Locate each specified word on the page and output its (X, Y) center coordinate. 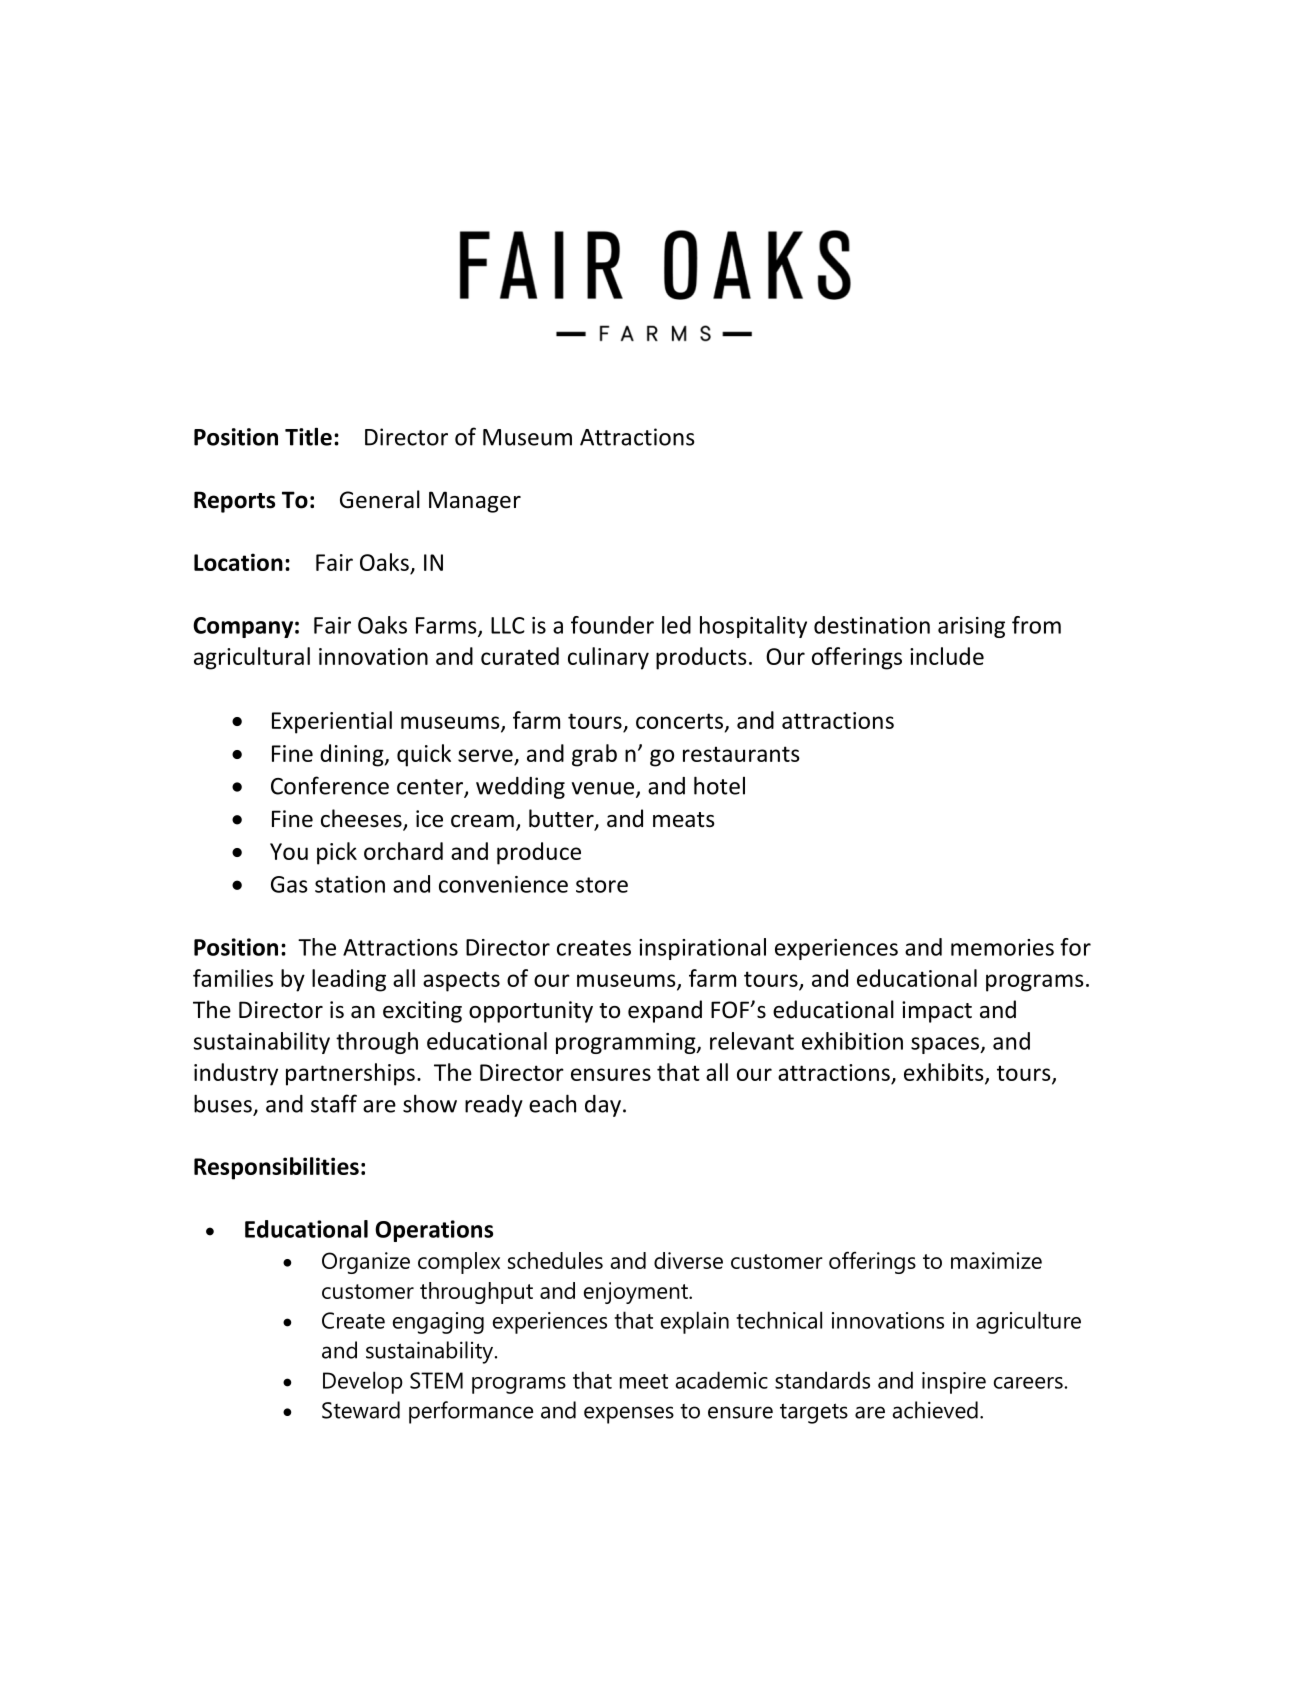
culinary (608, 658)
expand (665, 1011)
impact (937, 1012)
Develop (363, 1382)
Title (308, 436)
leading (349, 980)
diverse (688, 1260)
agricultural (252, 658)
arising (971, 627)
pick (337, 853)
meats (684, 820)
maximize (996, 1260)
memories (1002, 947)
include (947, 656)
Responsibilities (276, 1168)
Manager (475, 502)
